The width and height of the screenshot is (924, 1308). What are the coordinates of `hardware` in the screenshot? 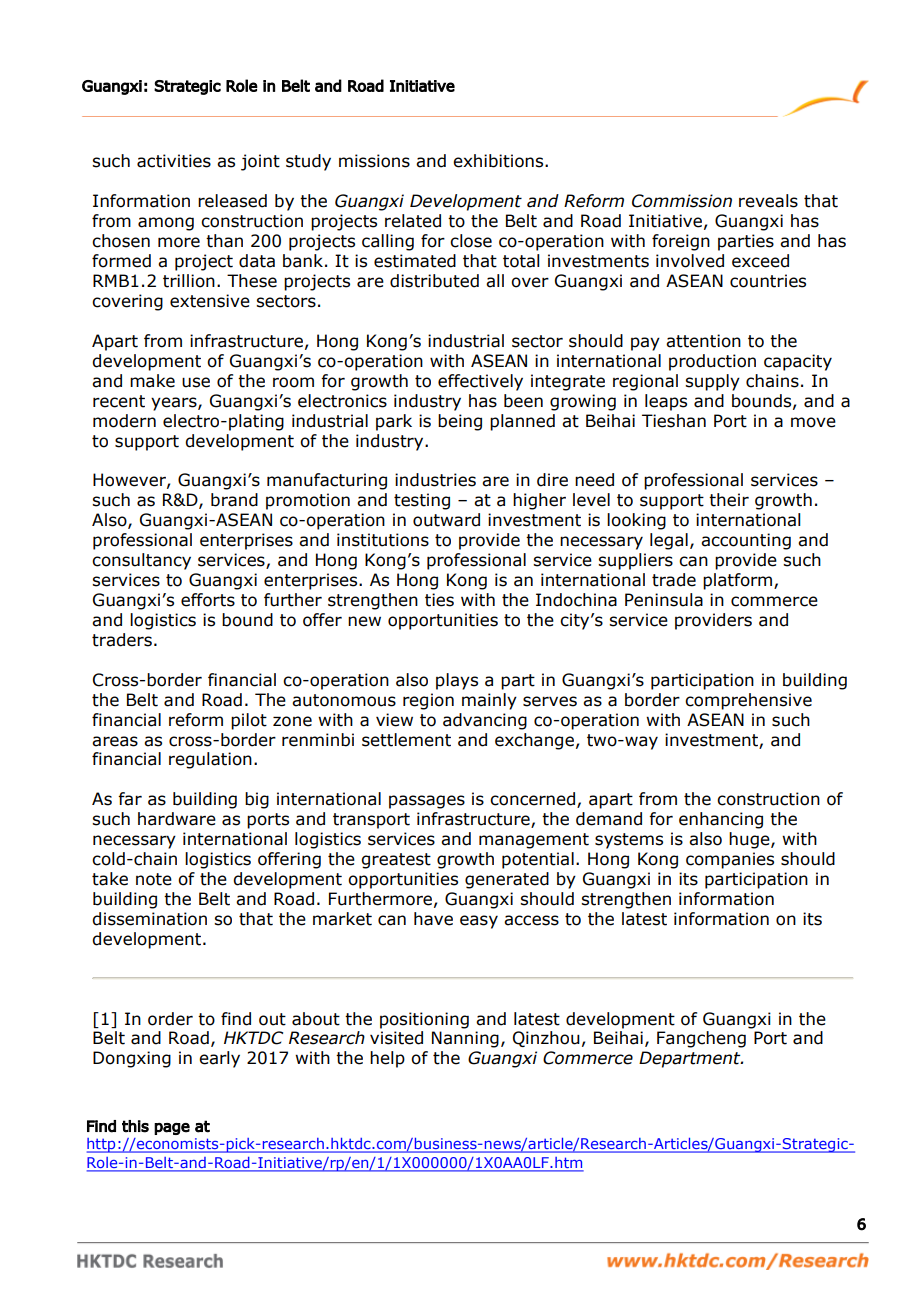 It's located at (177, 819).
